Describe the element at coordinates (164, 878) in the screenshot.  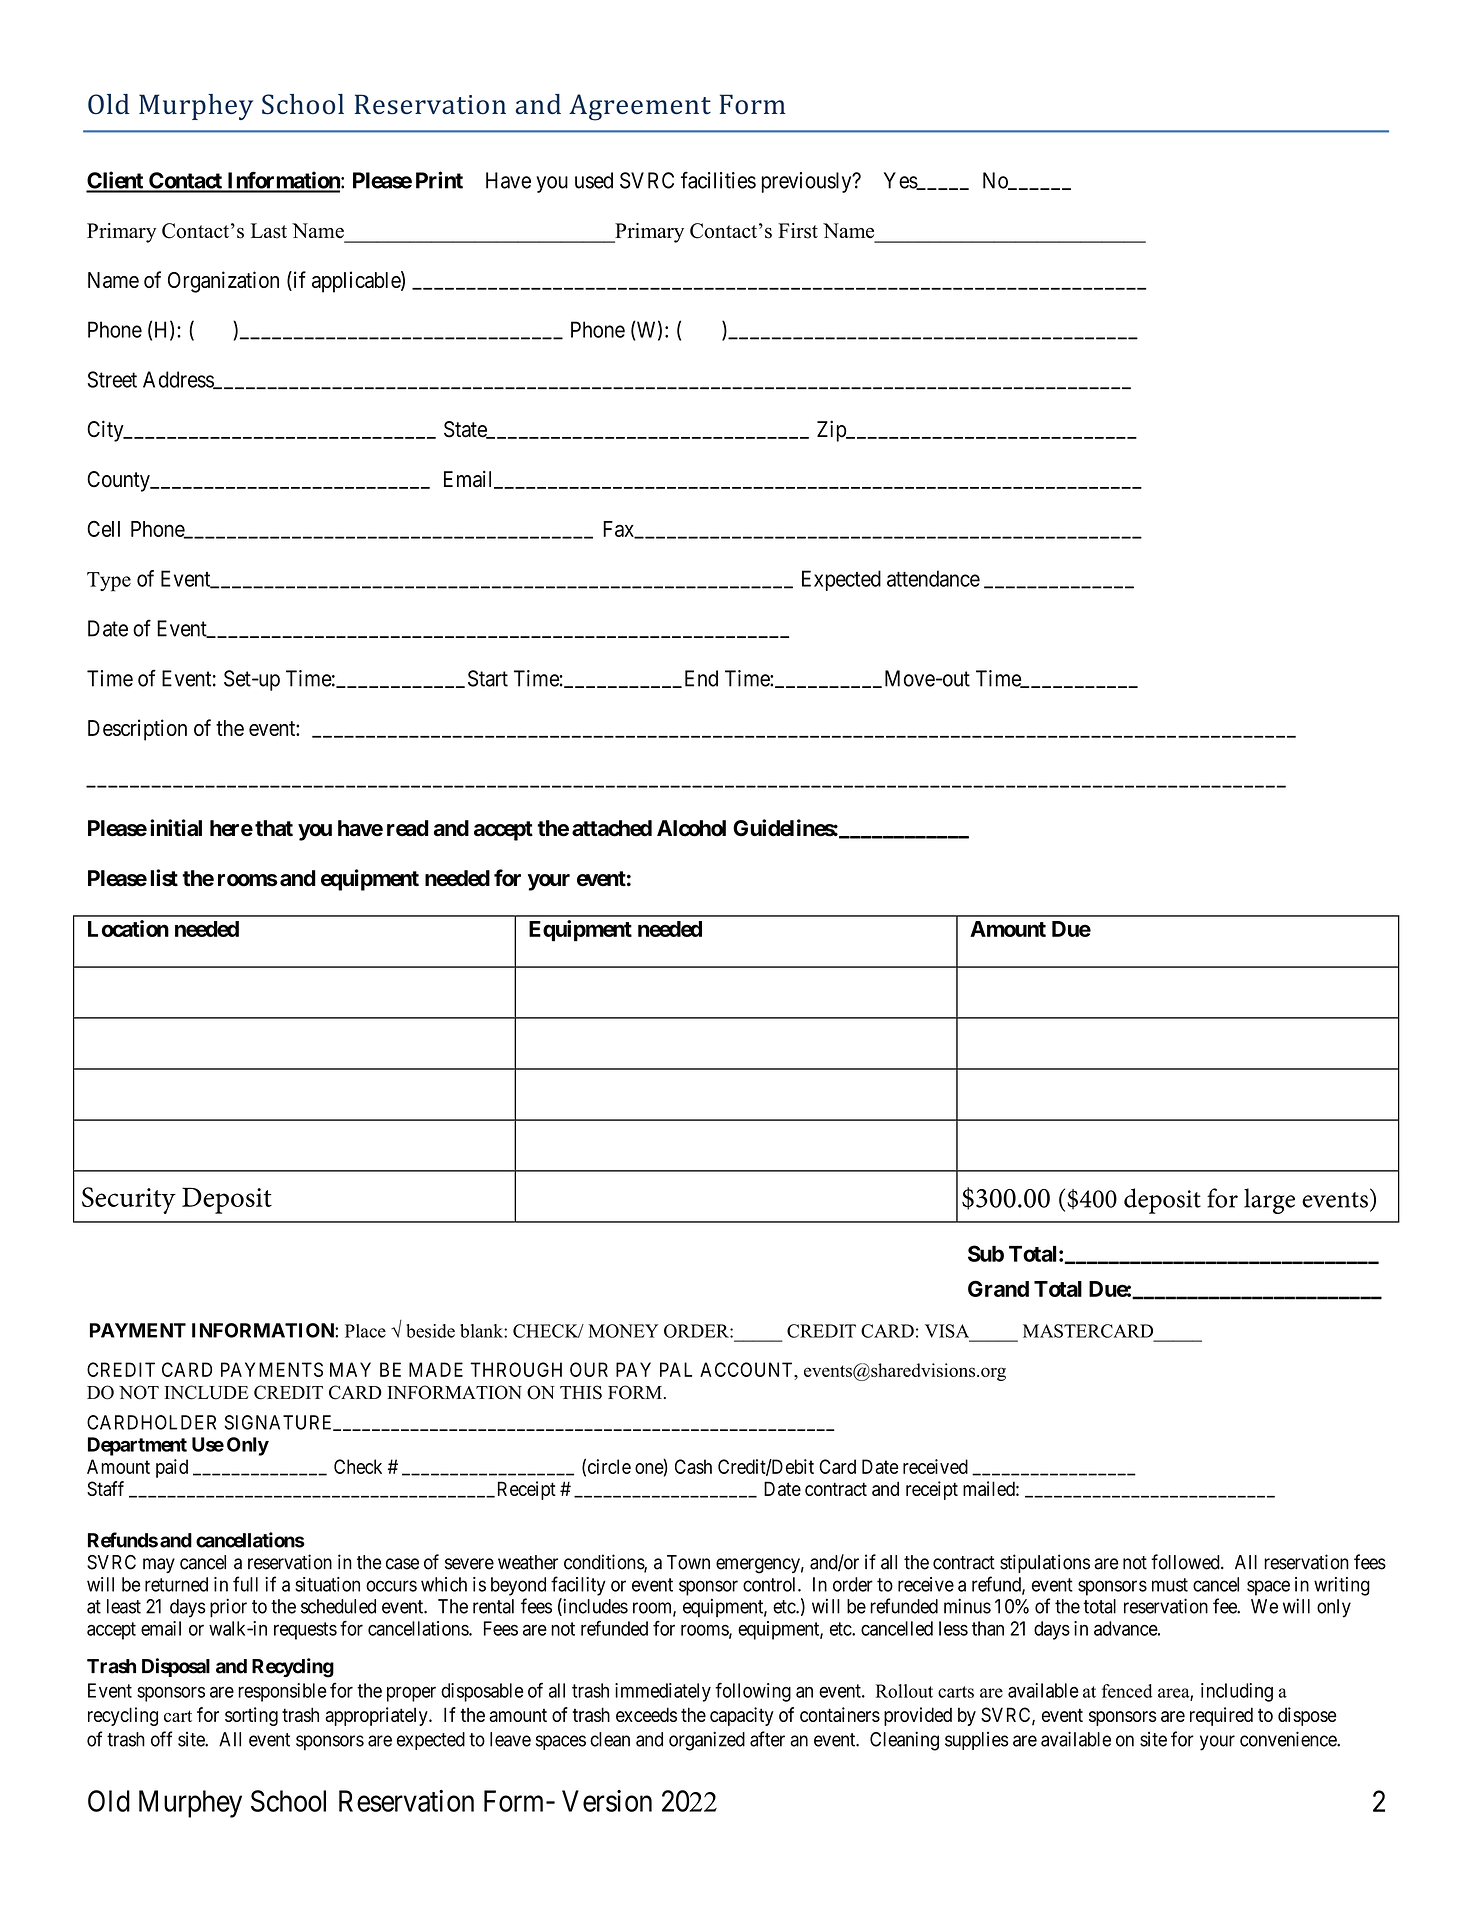
I see `list` at that location.
